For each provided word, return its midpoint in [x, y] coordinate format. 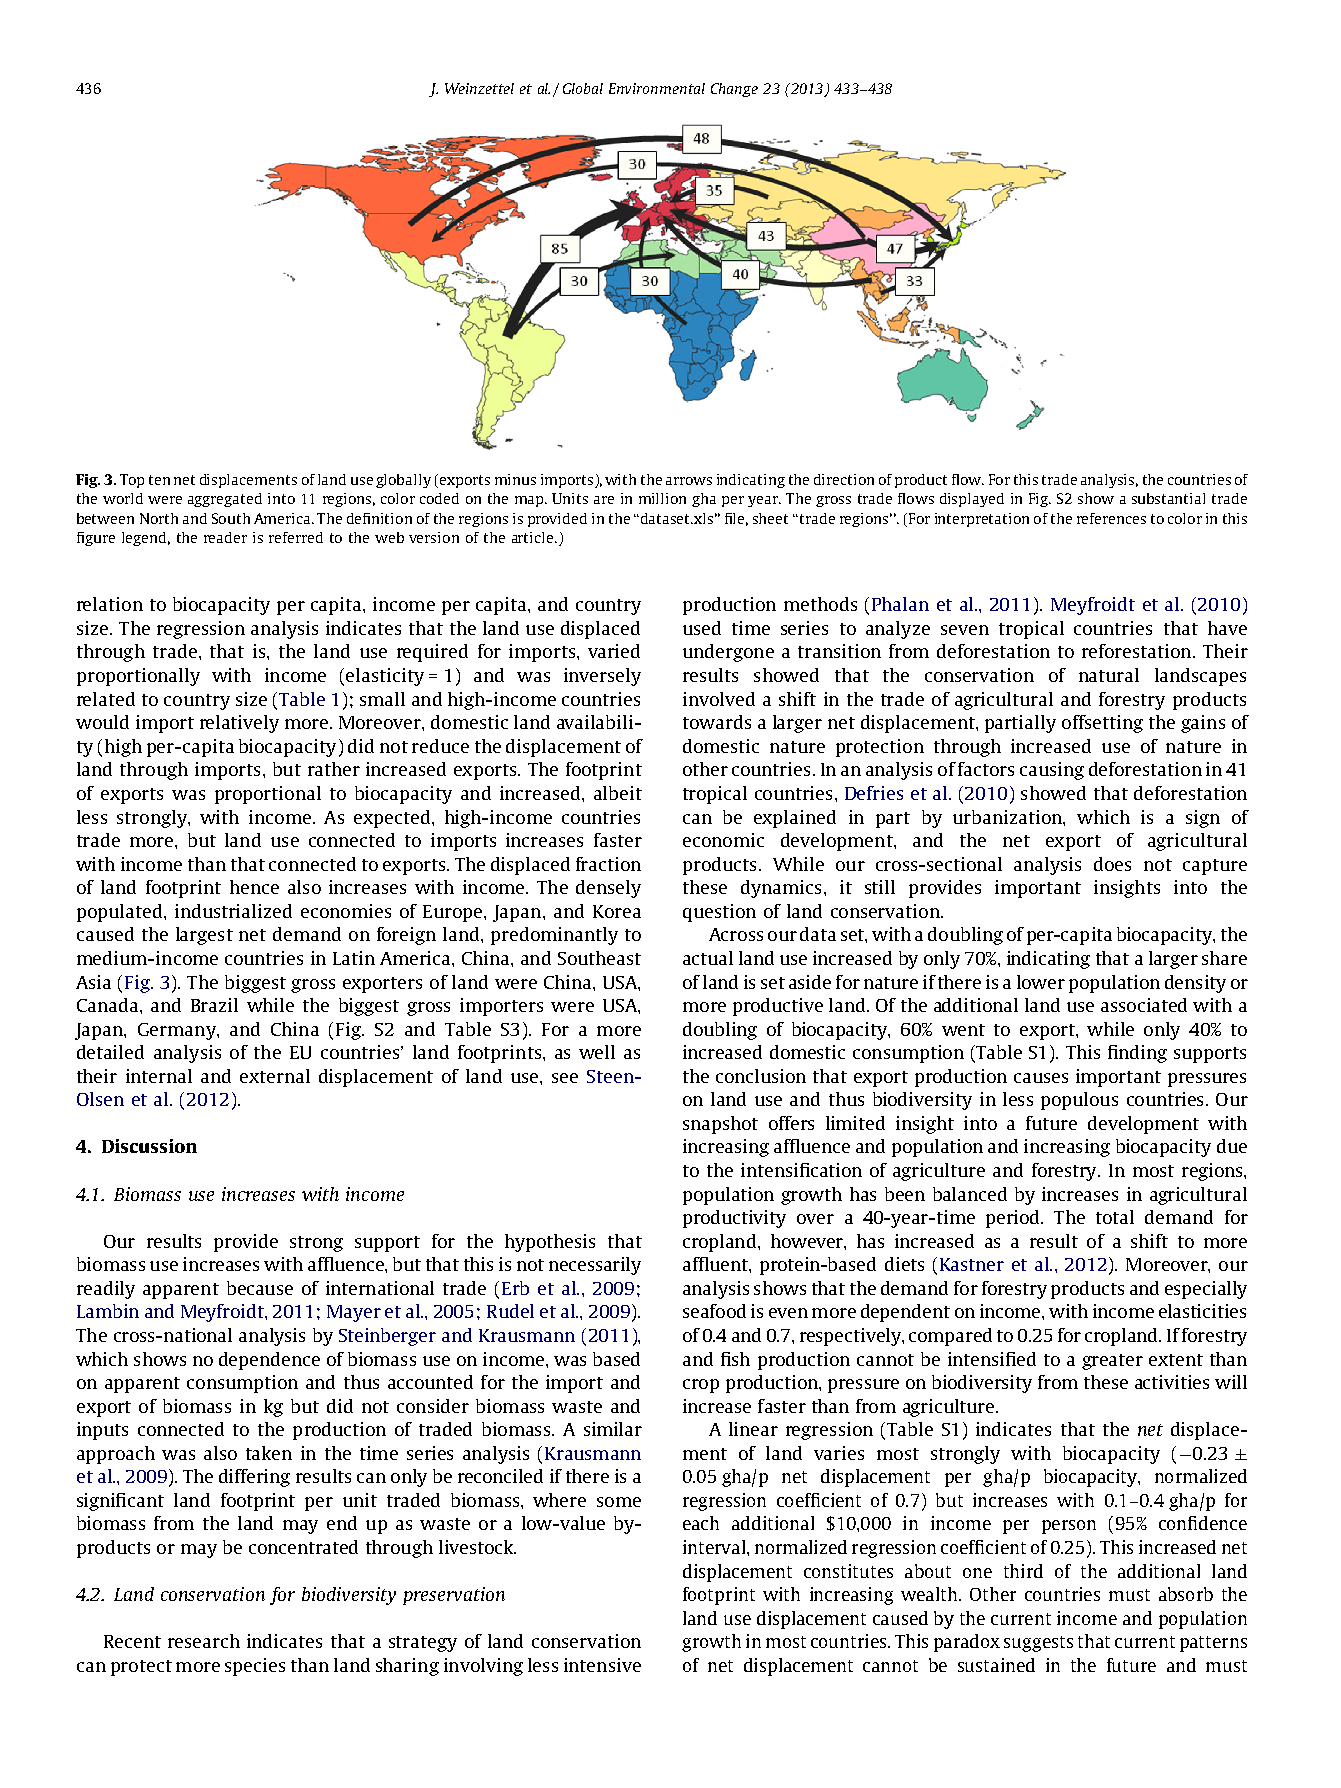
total [1115, 1217]
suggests [1038, 1644]
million [662, 498]
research [204, 1641]
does [1112, 864]
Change [734, 90]
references [1111, 518]
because [260, 1288]
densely [608, 889]
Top [132, 481]
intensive [602, 1665]
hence [254, 887]
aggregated [225, 500]
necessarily [595, 1266]
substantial [1168, 498]
